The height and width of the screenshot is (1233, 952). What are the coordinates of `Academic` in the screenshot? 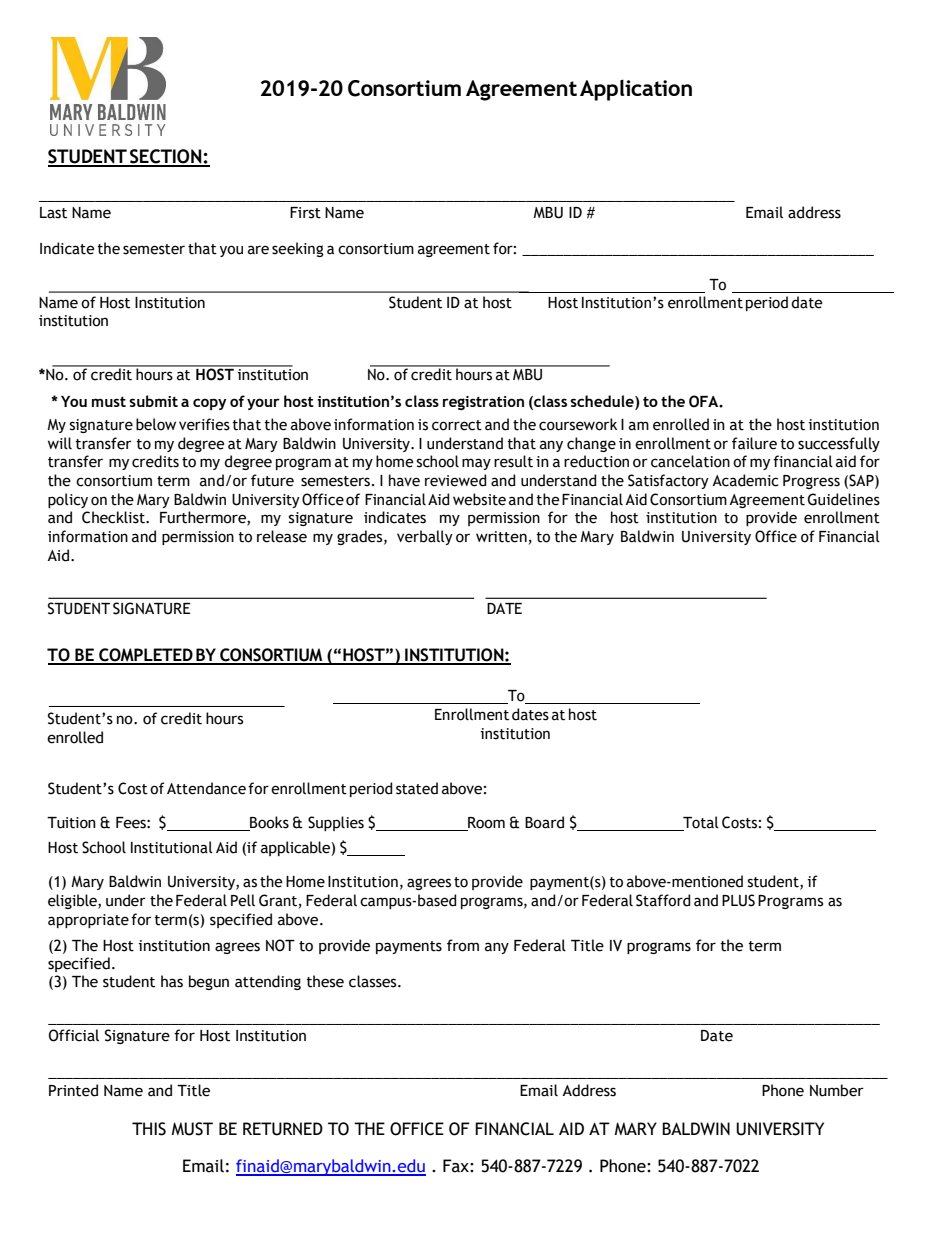 It's located at (745, 480).
